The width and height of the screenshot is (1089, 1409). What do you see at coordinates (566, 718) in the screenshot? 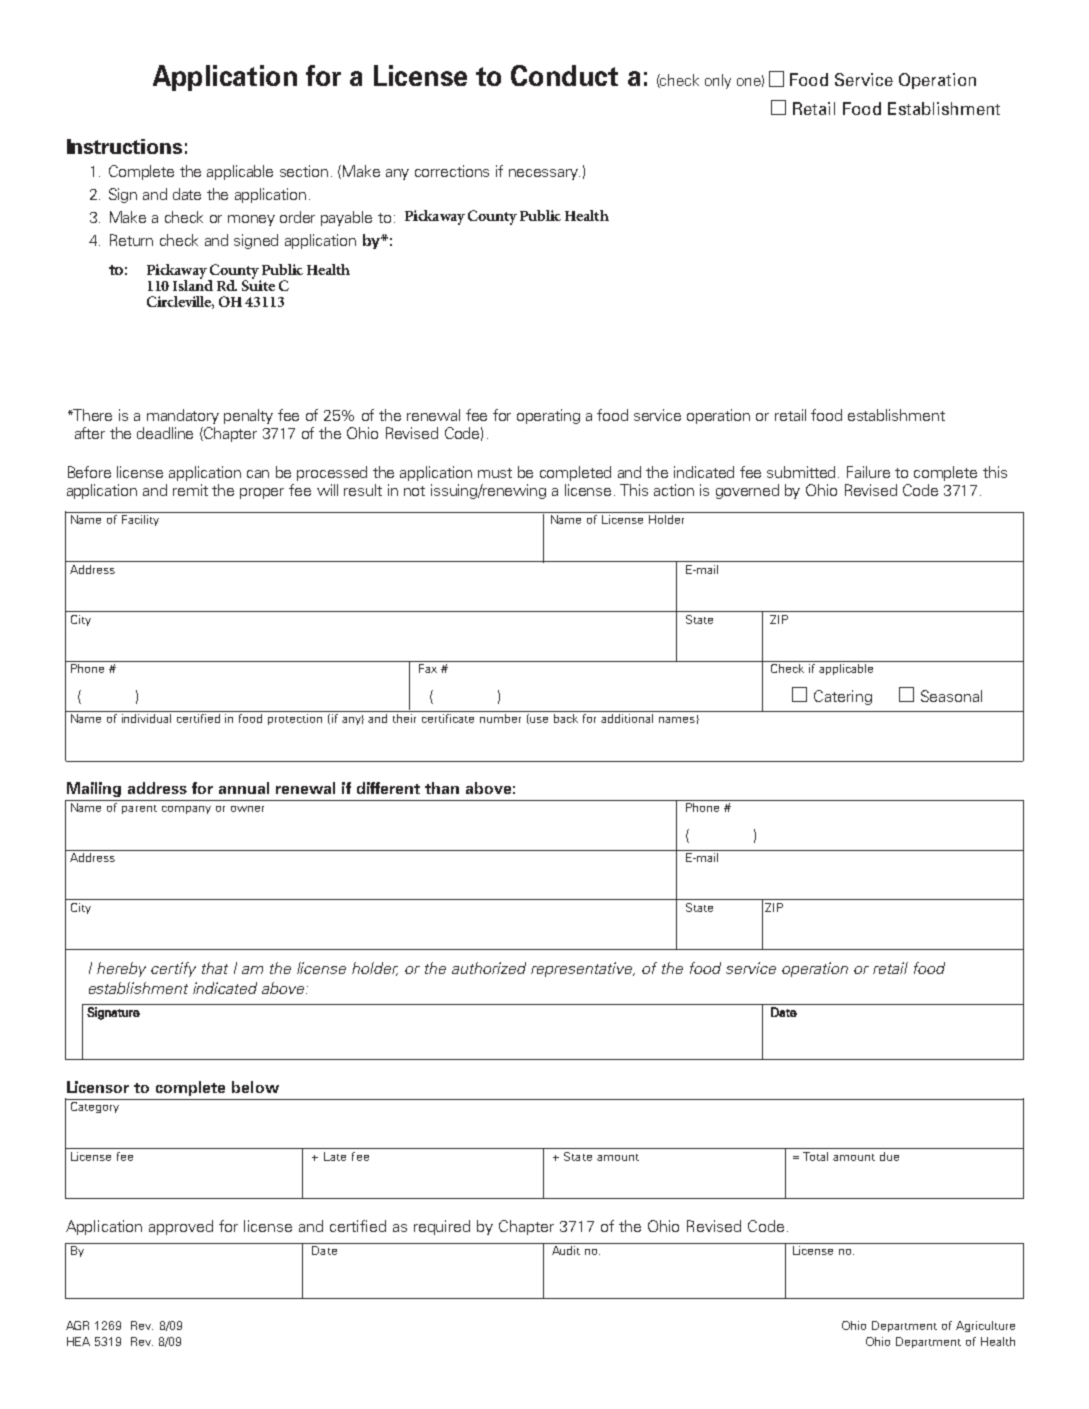
I see `back` at bounding box center [566, 718].
